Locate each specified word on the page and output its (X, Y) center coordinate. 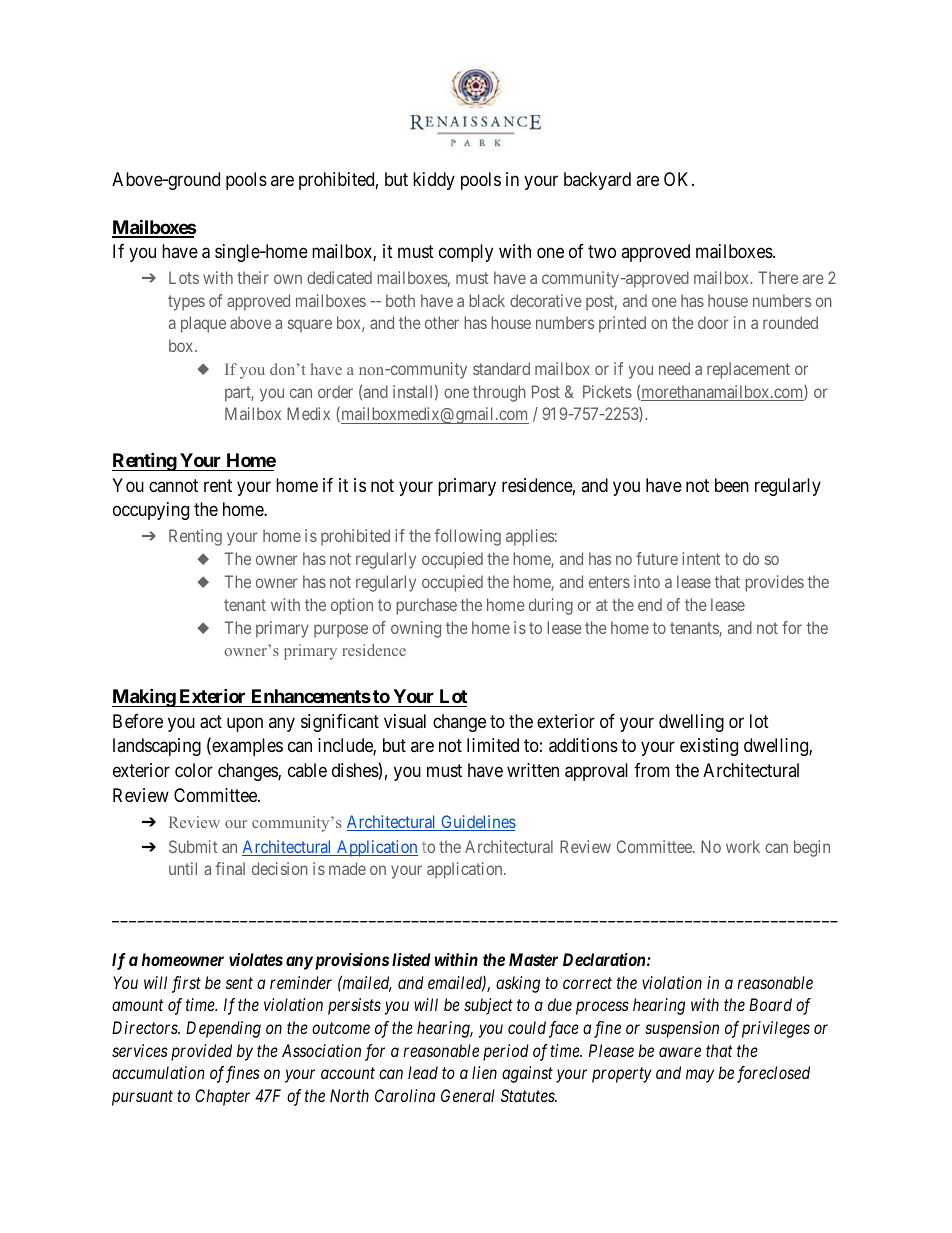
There (778, 277)
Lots (184, 277)
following (468, 537)
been (732, 485)
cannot (173, 485)
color (194, 770)
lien (484, 1072)
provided (201, 1052)
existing (709, 747)
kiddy (434, 181)
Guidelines (477, 823)
